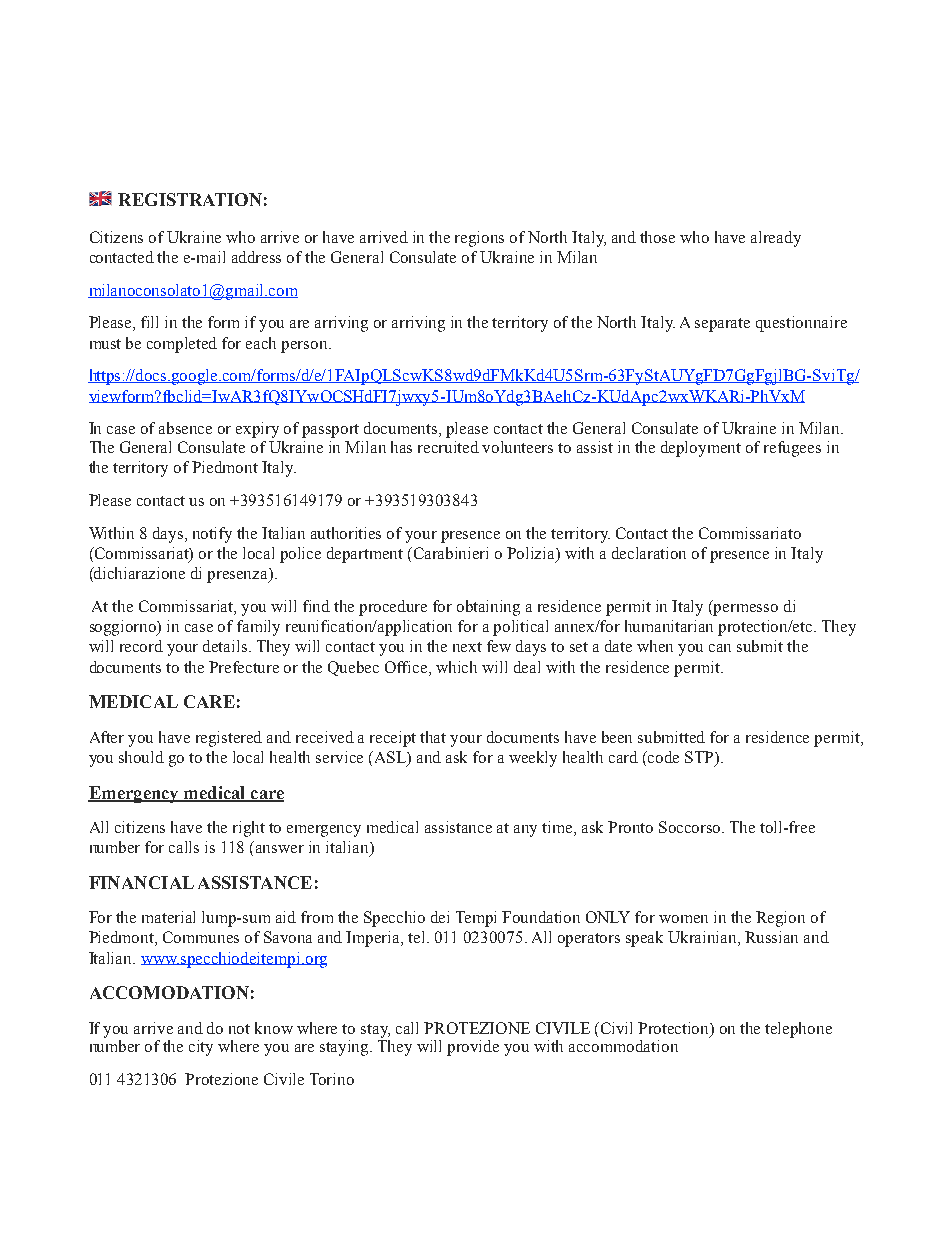  Describe the element at coordinates (201, 1048) in the image. I see `city` at that location.
